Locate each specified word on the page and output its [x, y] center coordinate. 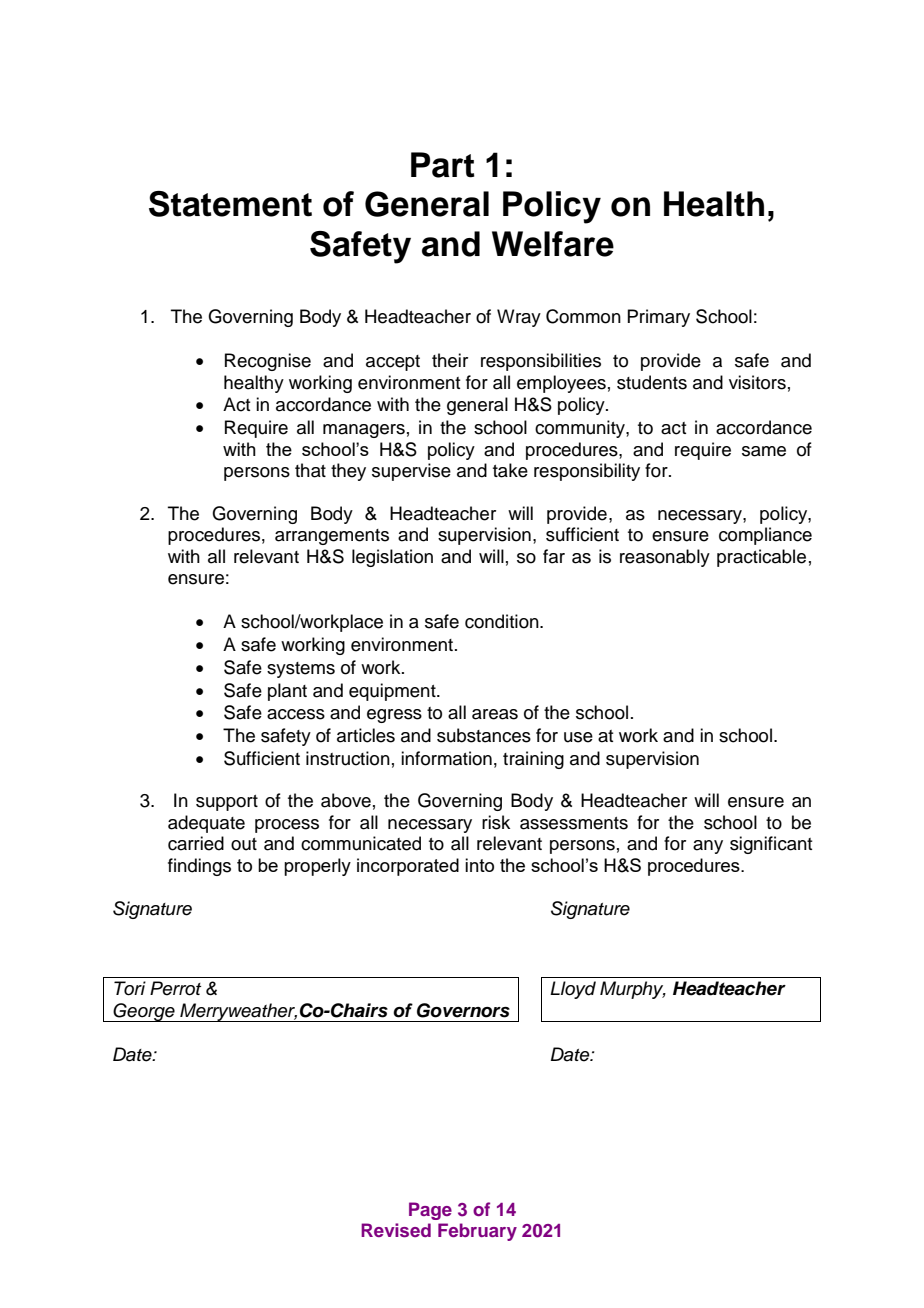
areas [495, 714]
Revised [396, 1230]
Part [443, 165]
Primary [658, 318]
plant [287, 692]
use [578, 737]
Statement [230, 204]
